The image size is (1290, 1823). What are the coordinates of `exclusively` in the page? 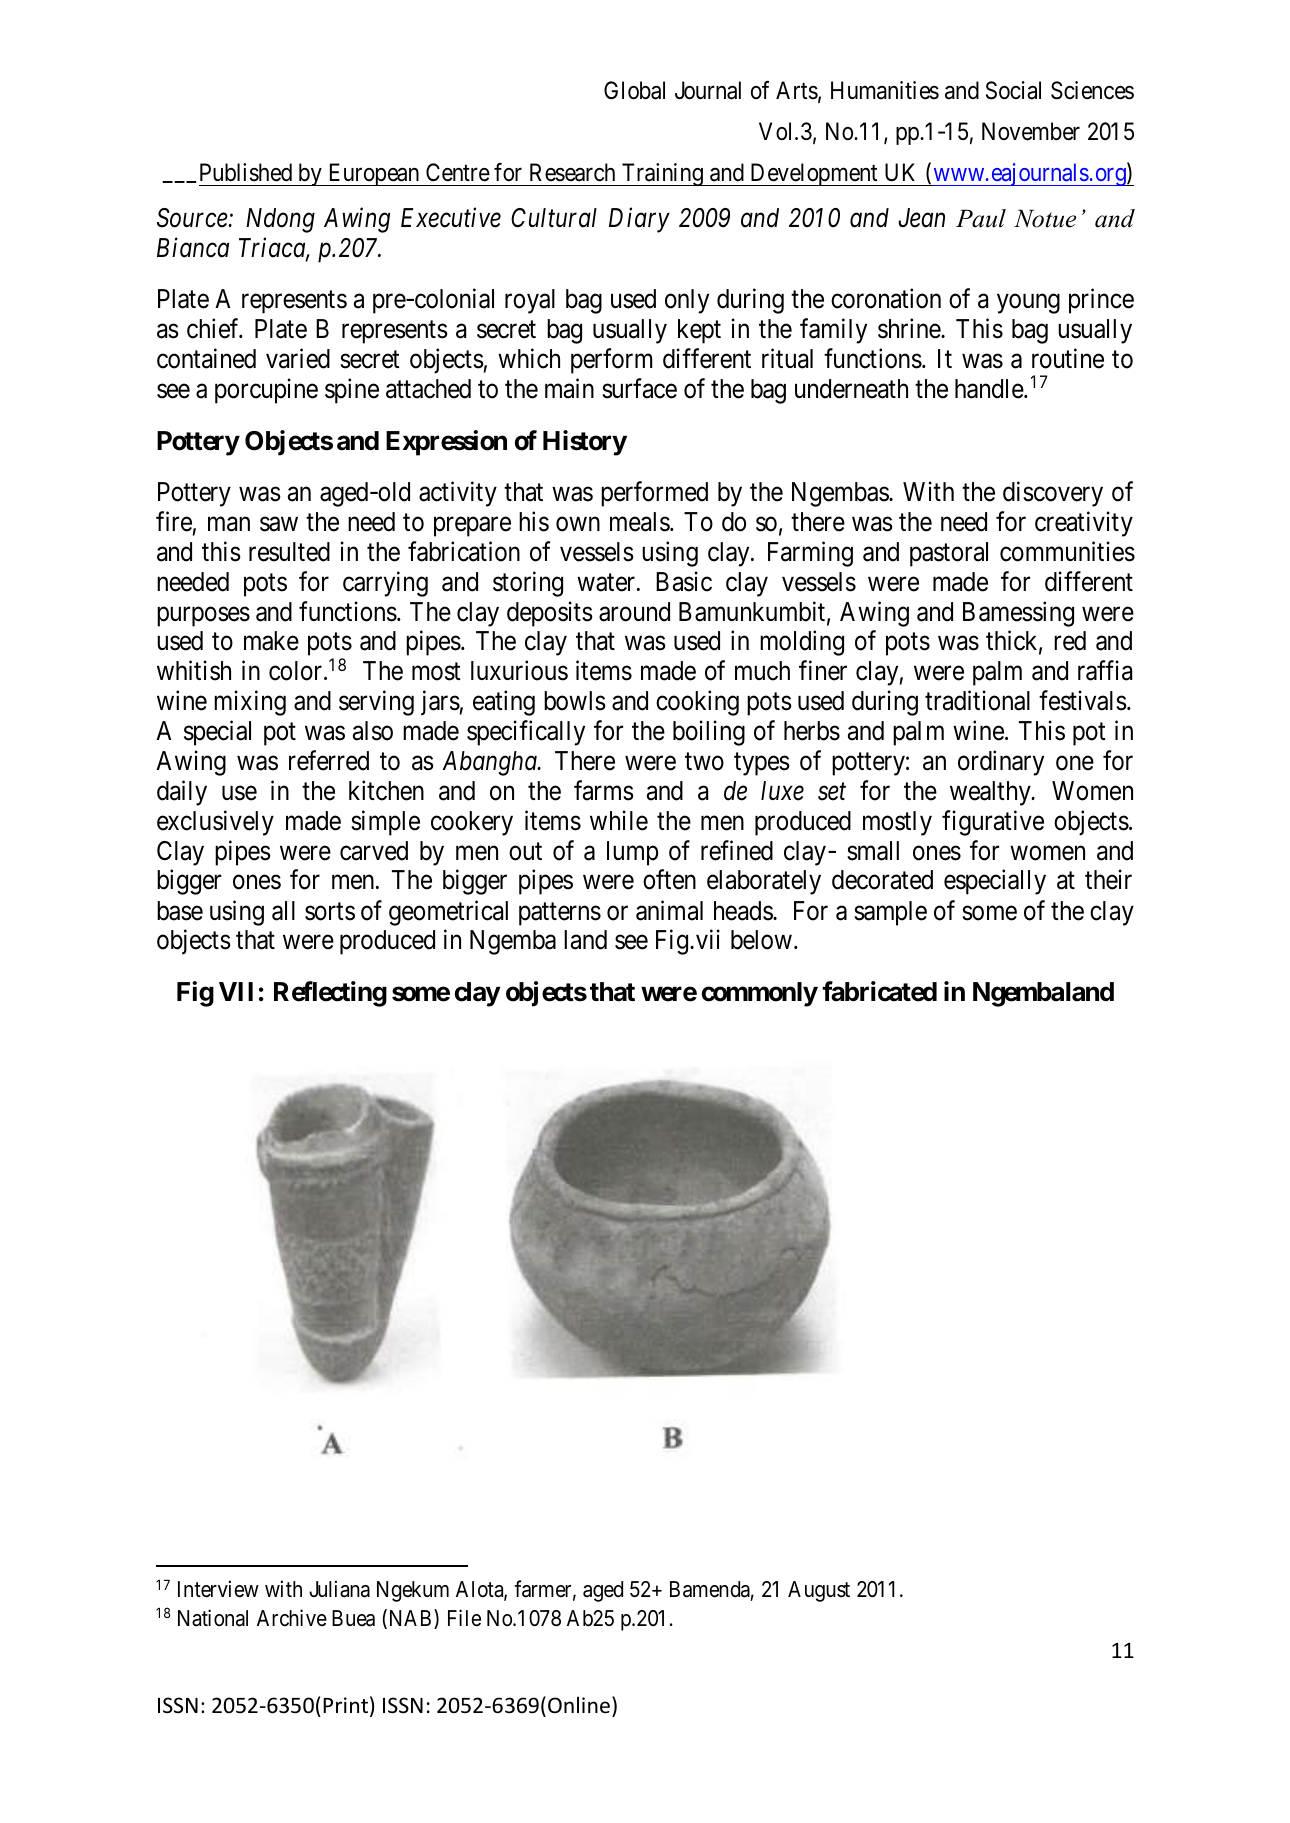 It's located at (215, 823).
